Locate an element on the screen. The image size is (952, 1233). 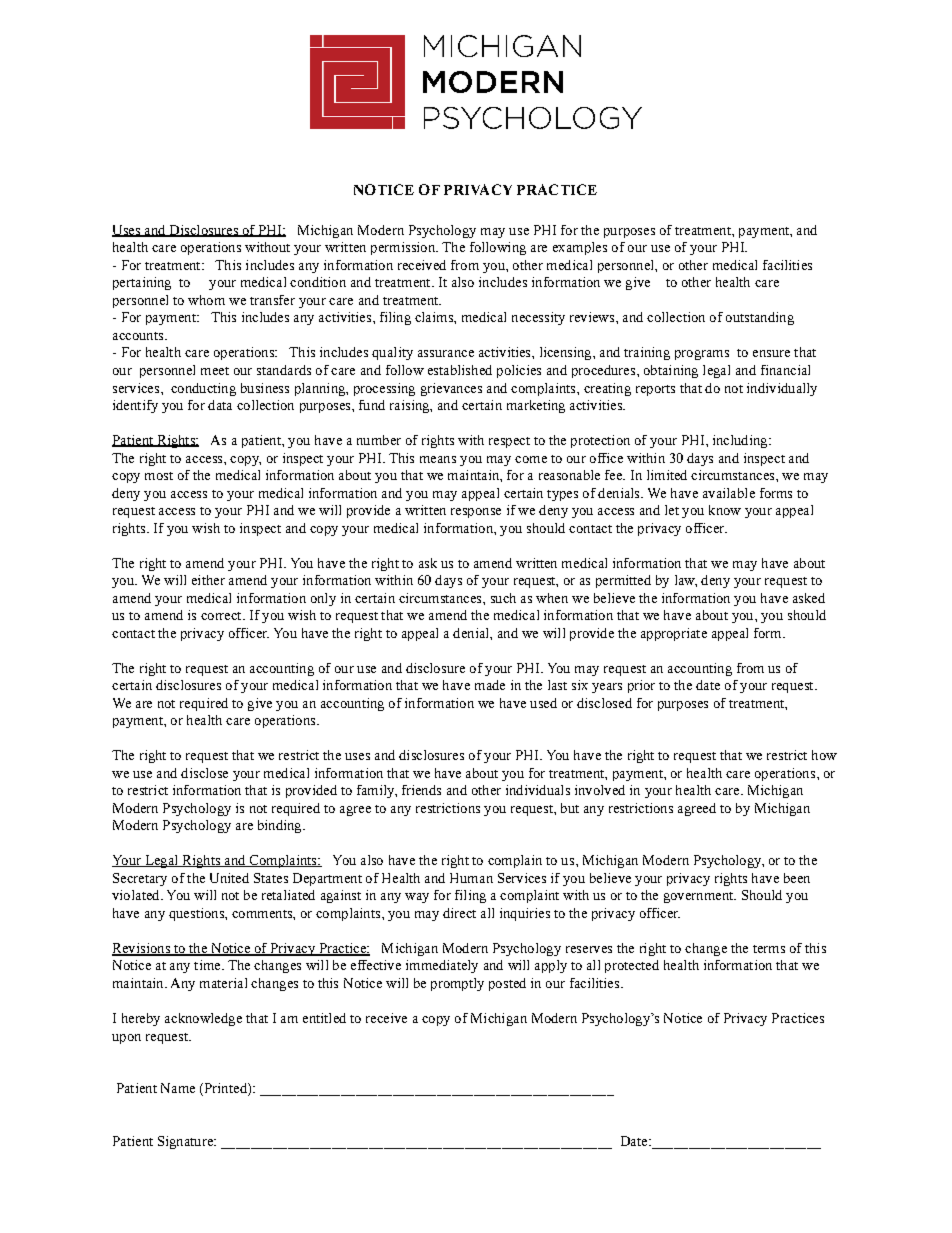
protected is located at coordinates (632, 966).
